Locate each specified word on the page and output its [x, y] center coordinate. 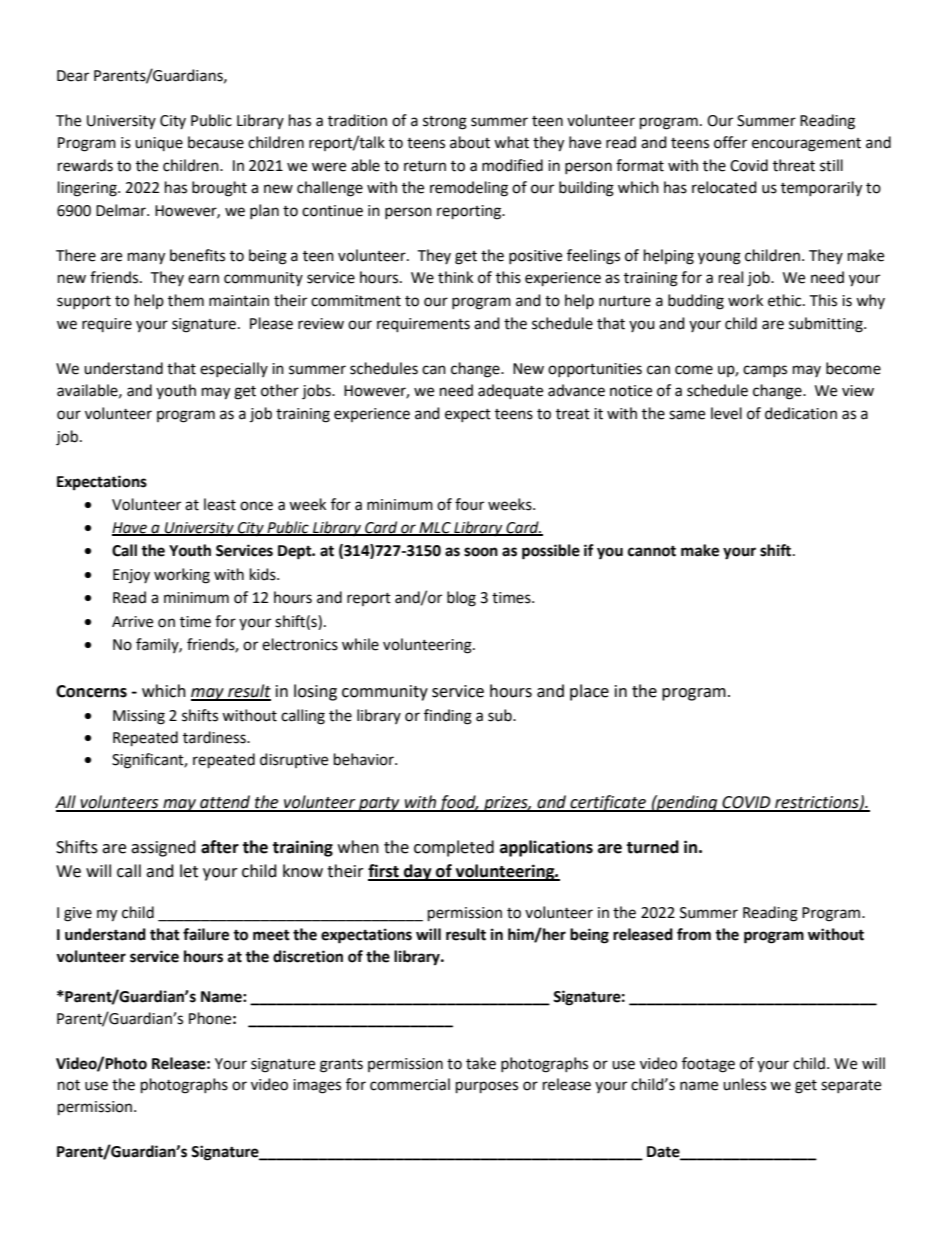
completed [454, 848]
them [186, 300]
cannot [652, 551]
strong [445, 123]
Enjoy [131, 576]
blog [461, 599]
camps [765, 371]
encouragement [806, 145]
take [481, 1063]
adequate [510, 392]
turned [652, 847]
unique [159, 144]
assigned [163, 848]
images [317, 1086]
